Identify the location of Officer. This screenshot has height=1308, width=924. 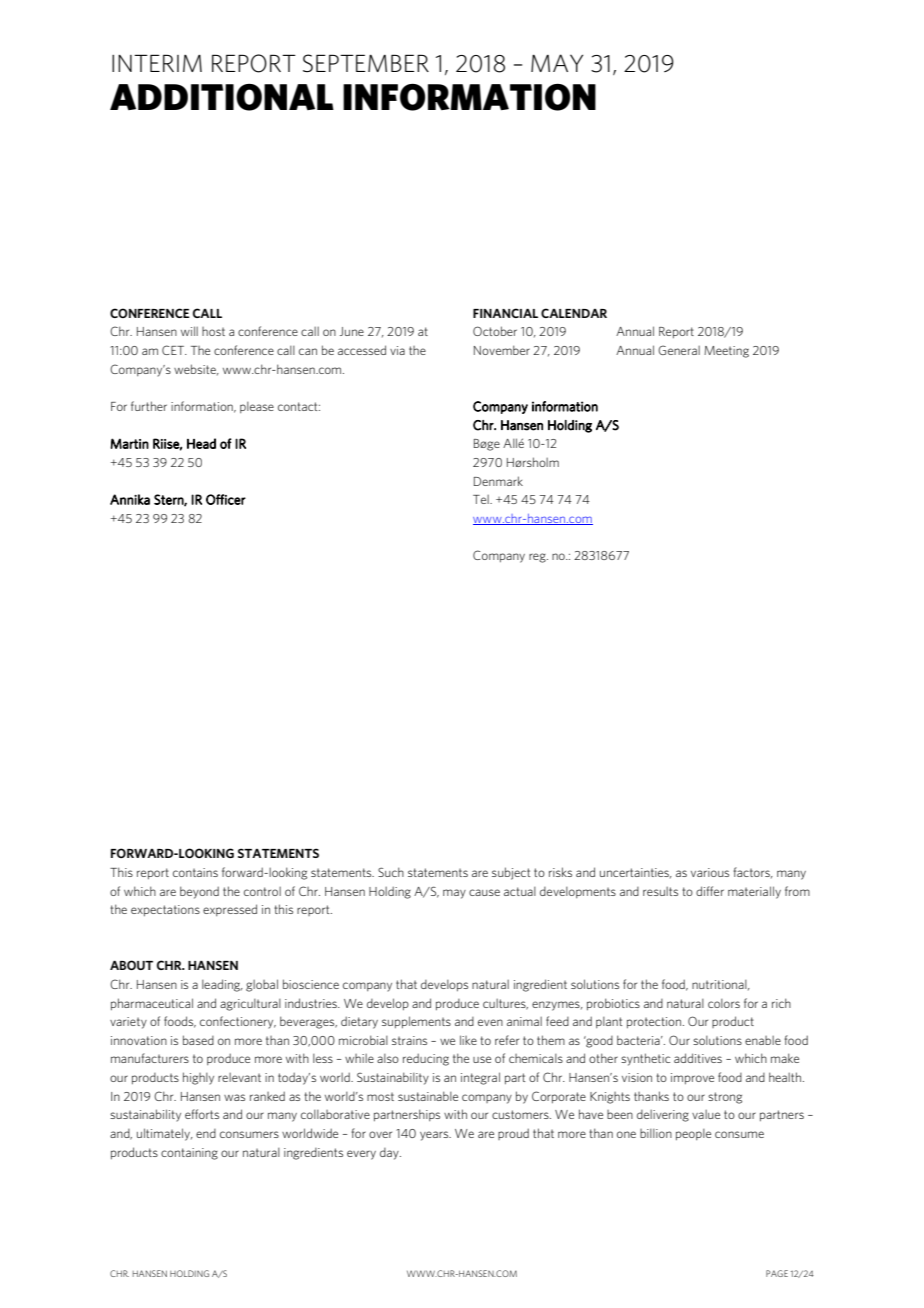
(226, 499).
